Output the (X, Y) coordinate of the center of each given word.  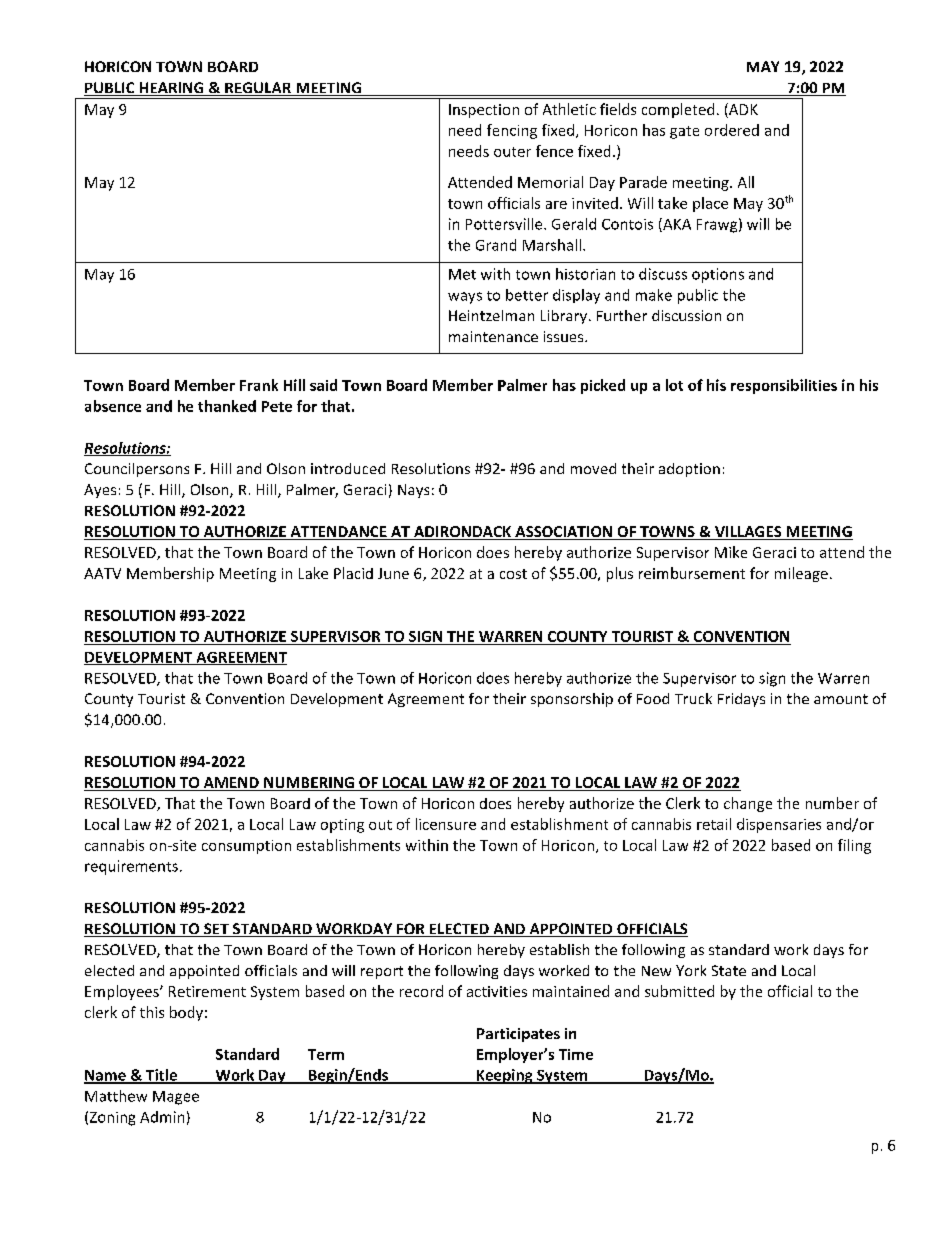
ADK (742, 109)
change (748, 804)
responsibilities (784, 386)
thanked (227, 406)
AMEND (231, 784)
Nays (413, 491)
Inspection (484, 111)
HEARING (171, 89)
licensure (446, 824)
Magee (176, 1098)
